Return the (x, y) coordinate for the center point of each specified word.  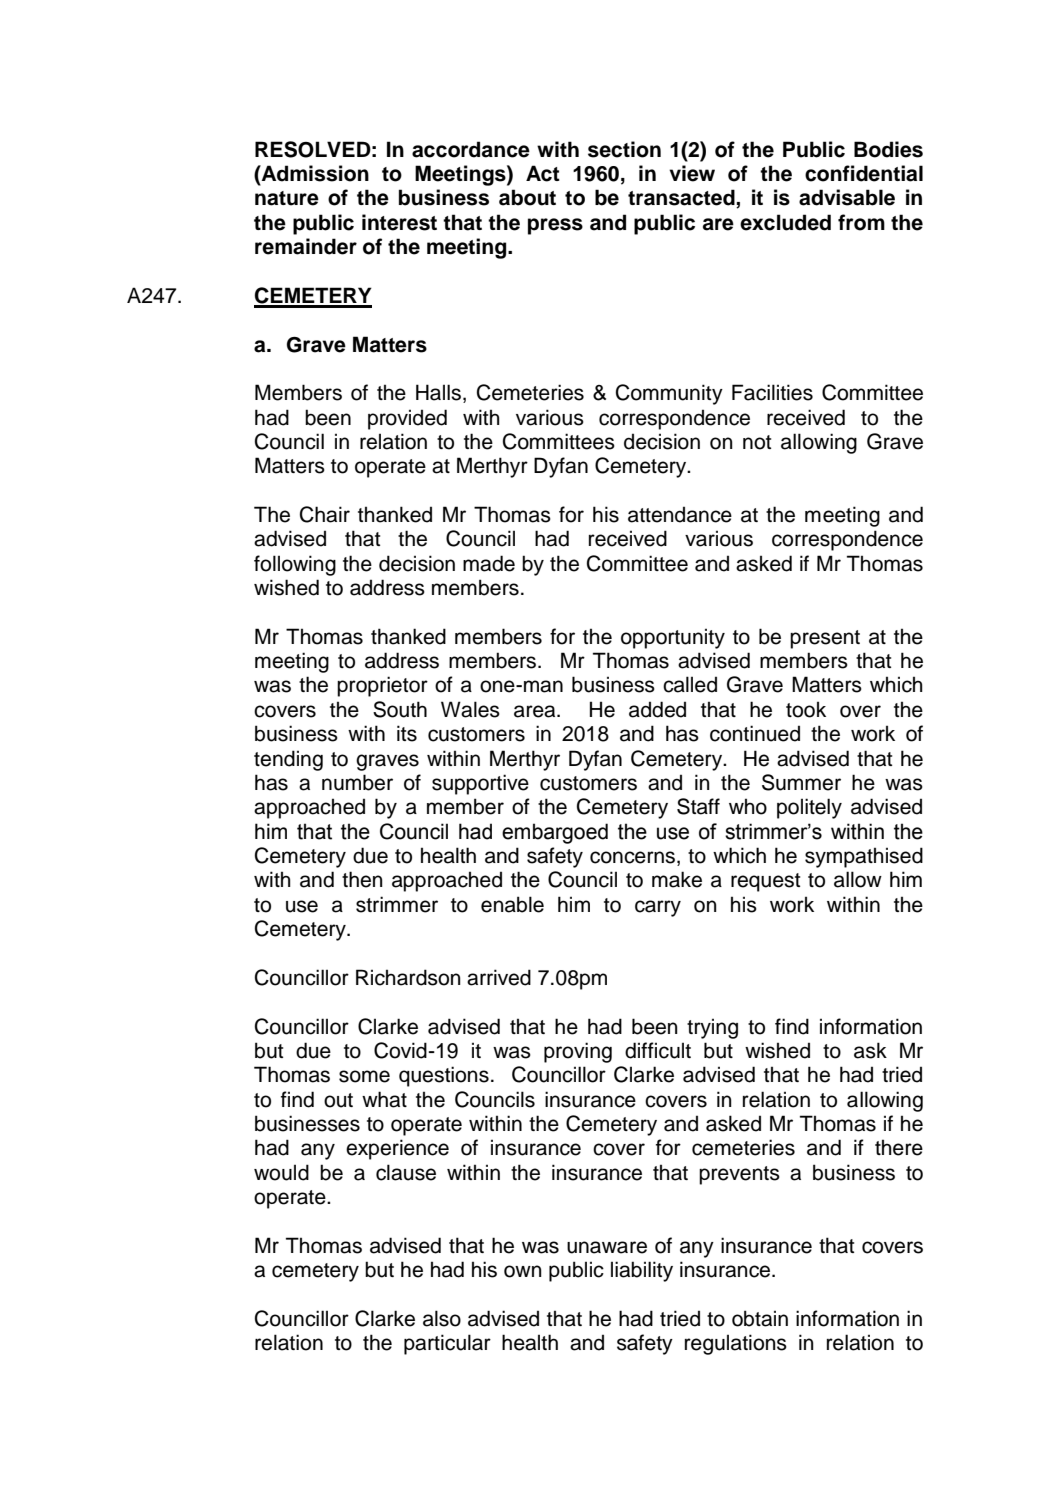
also (442, 1318)
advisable (847, 197)
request (765, 882)
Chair (325, 514)
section (624, 149)
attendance (680, 514)
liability (642, 1271)
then (362, 879)
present (825, 639)
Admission (314, 173)
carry (658, 908)
